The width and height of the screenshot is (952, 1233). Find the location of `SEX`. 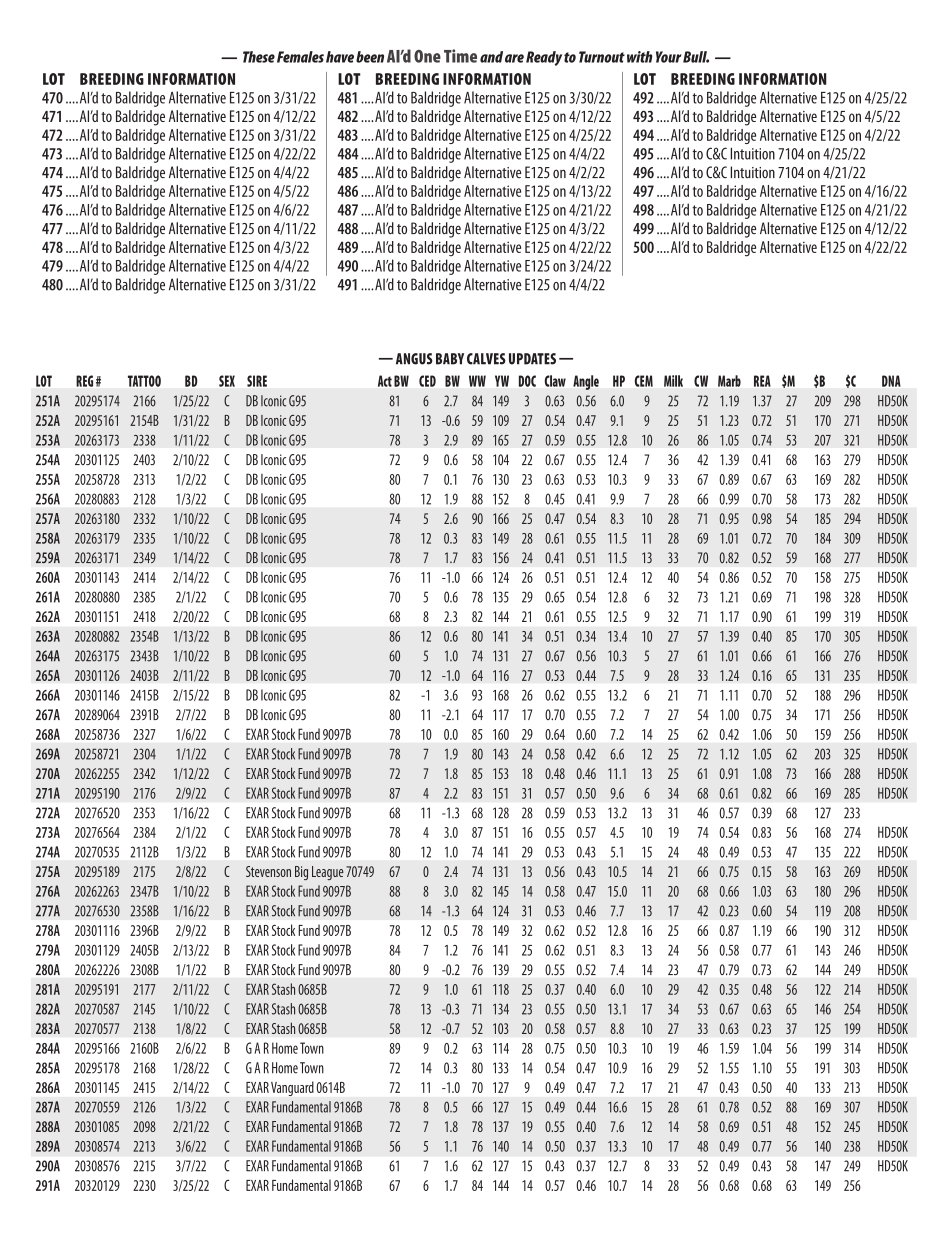

SEX is located at coordinates (227, 381).
